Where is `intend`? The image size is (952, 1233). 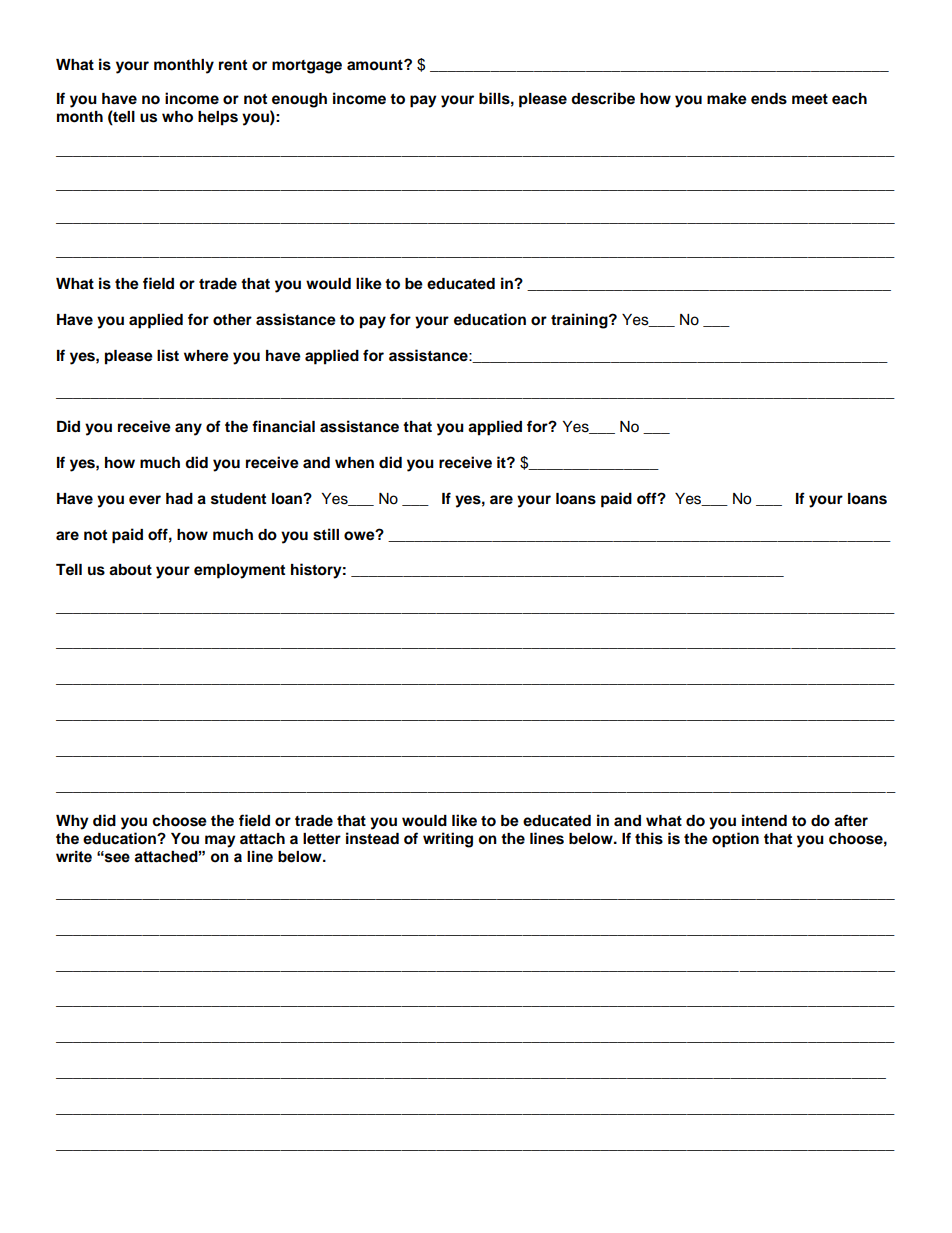 intend is located at coordinates (764, 820).
